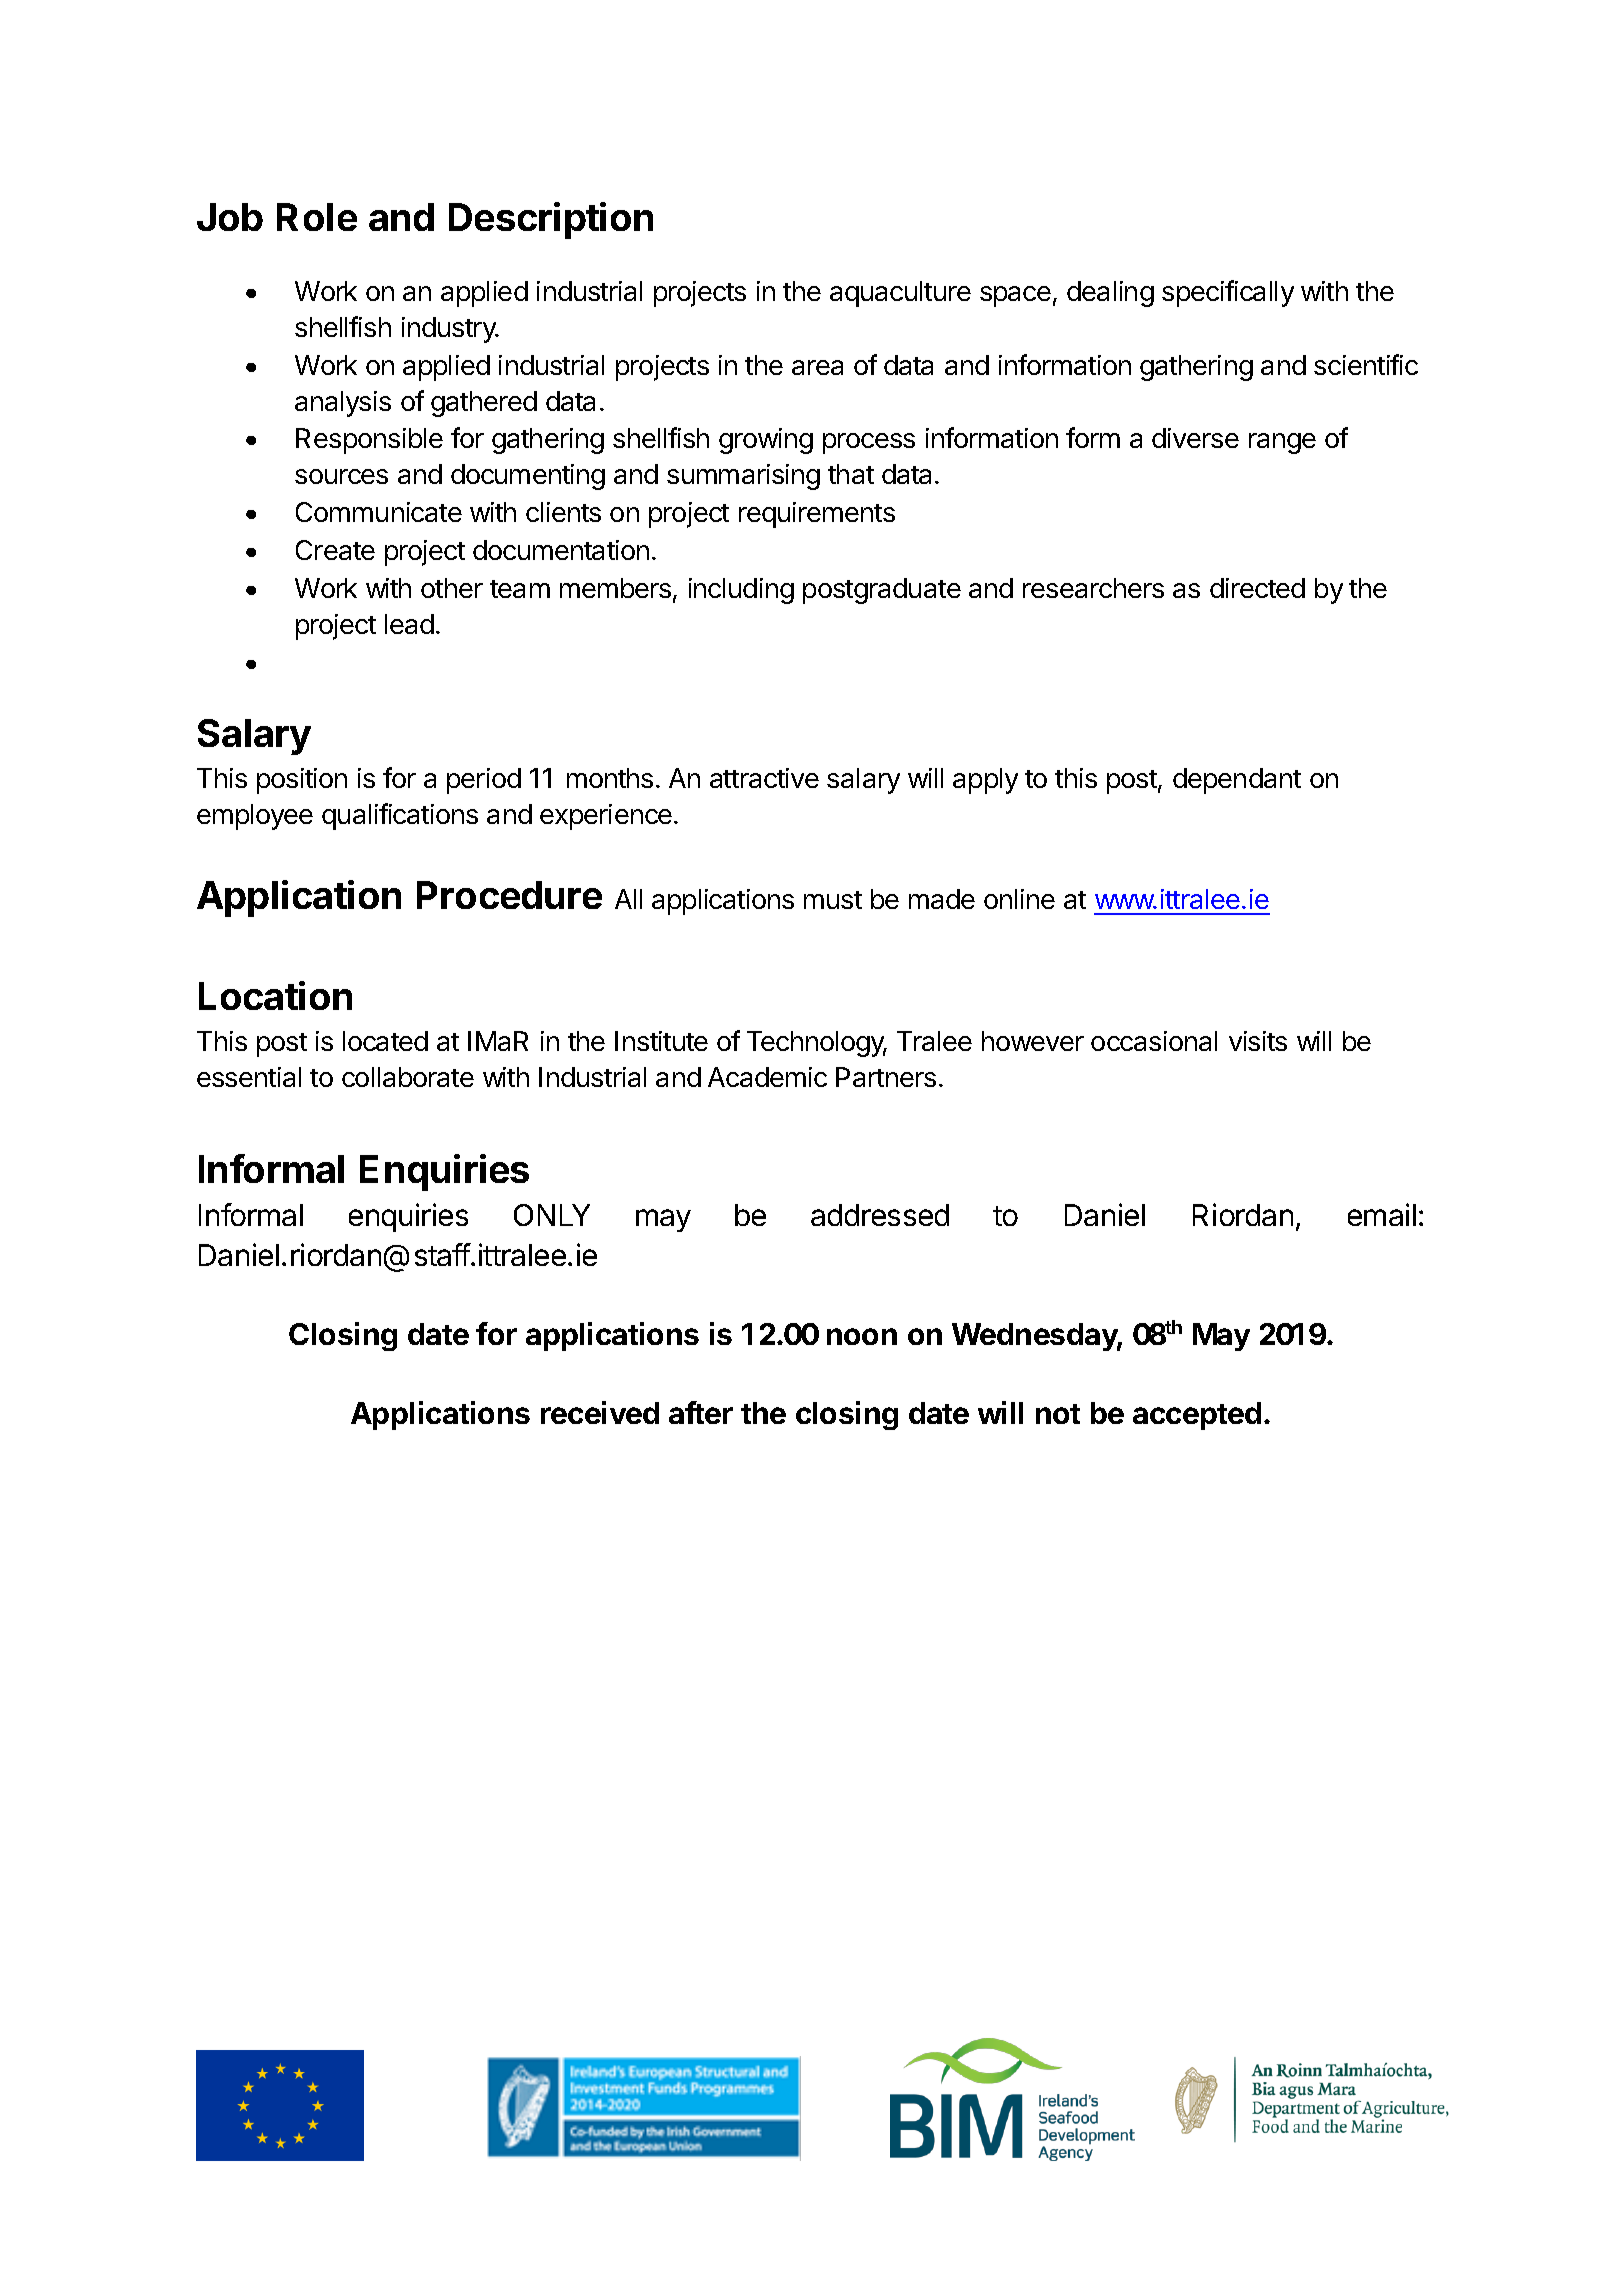 This screenshot has height=2294, width=1622. Describe the element at coordinates (767, 1077) in the screenshot. I see `Academic` at that location.
